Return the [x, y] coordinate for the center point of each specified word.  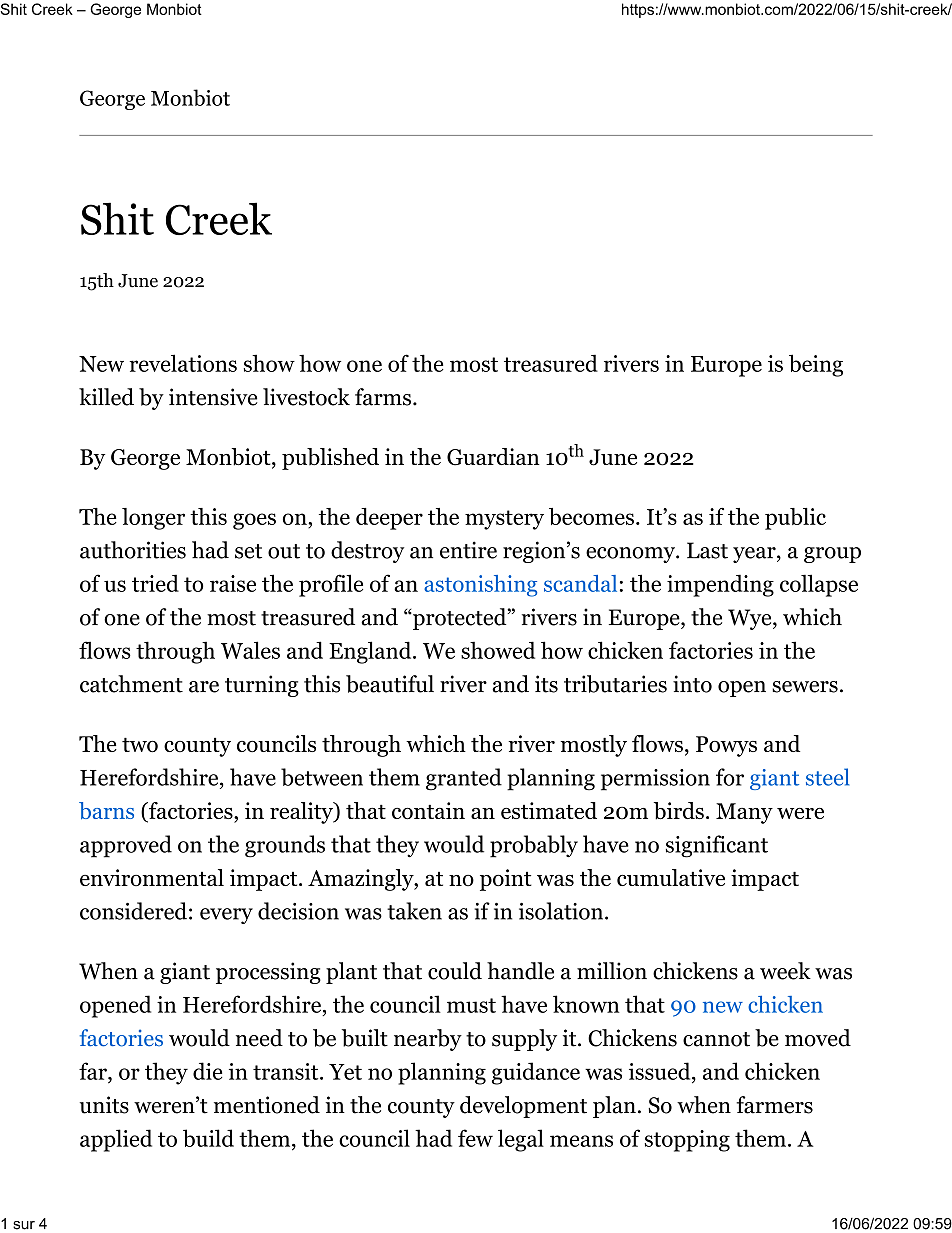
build [208, 1138]
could [455, 971]
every [226, 916]
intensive [213, 397]
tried [155, 583]
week [785, 971]
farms [383, 397]
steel [827, 777]
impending [720, 585]
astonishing [480, 586]
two [140, 745]
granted [464, 779]
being [816, 365]
